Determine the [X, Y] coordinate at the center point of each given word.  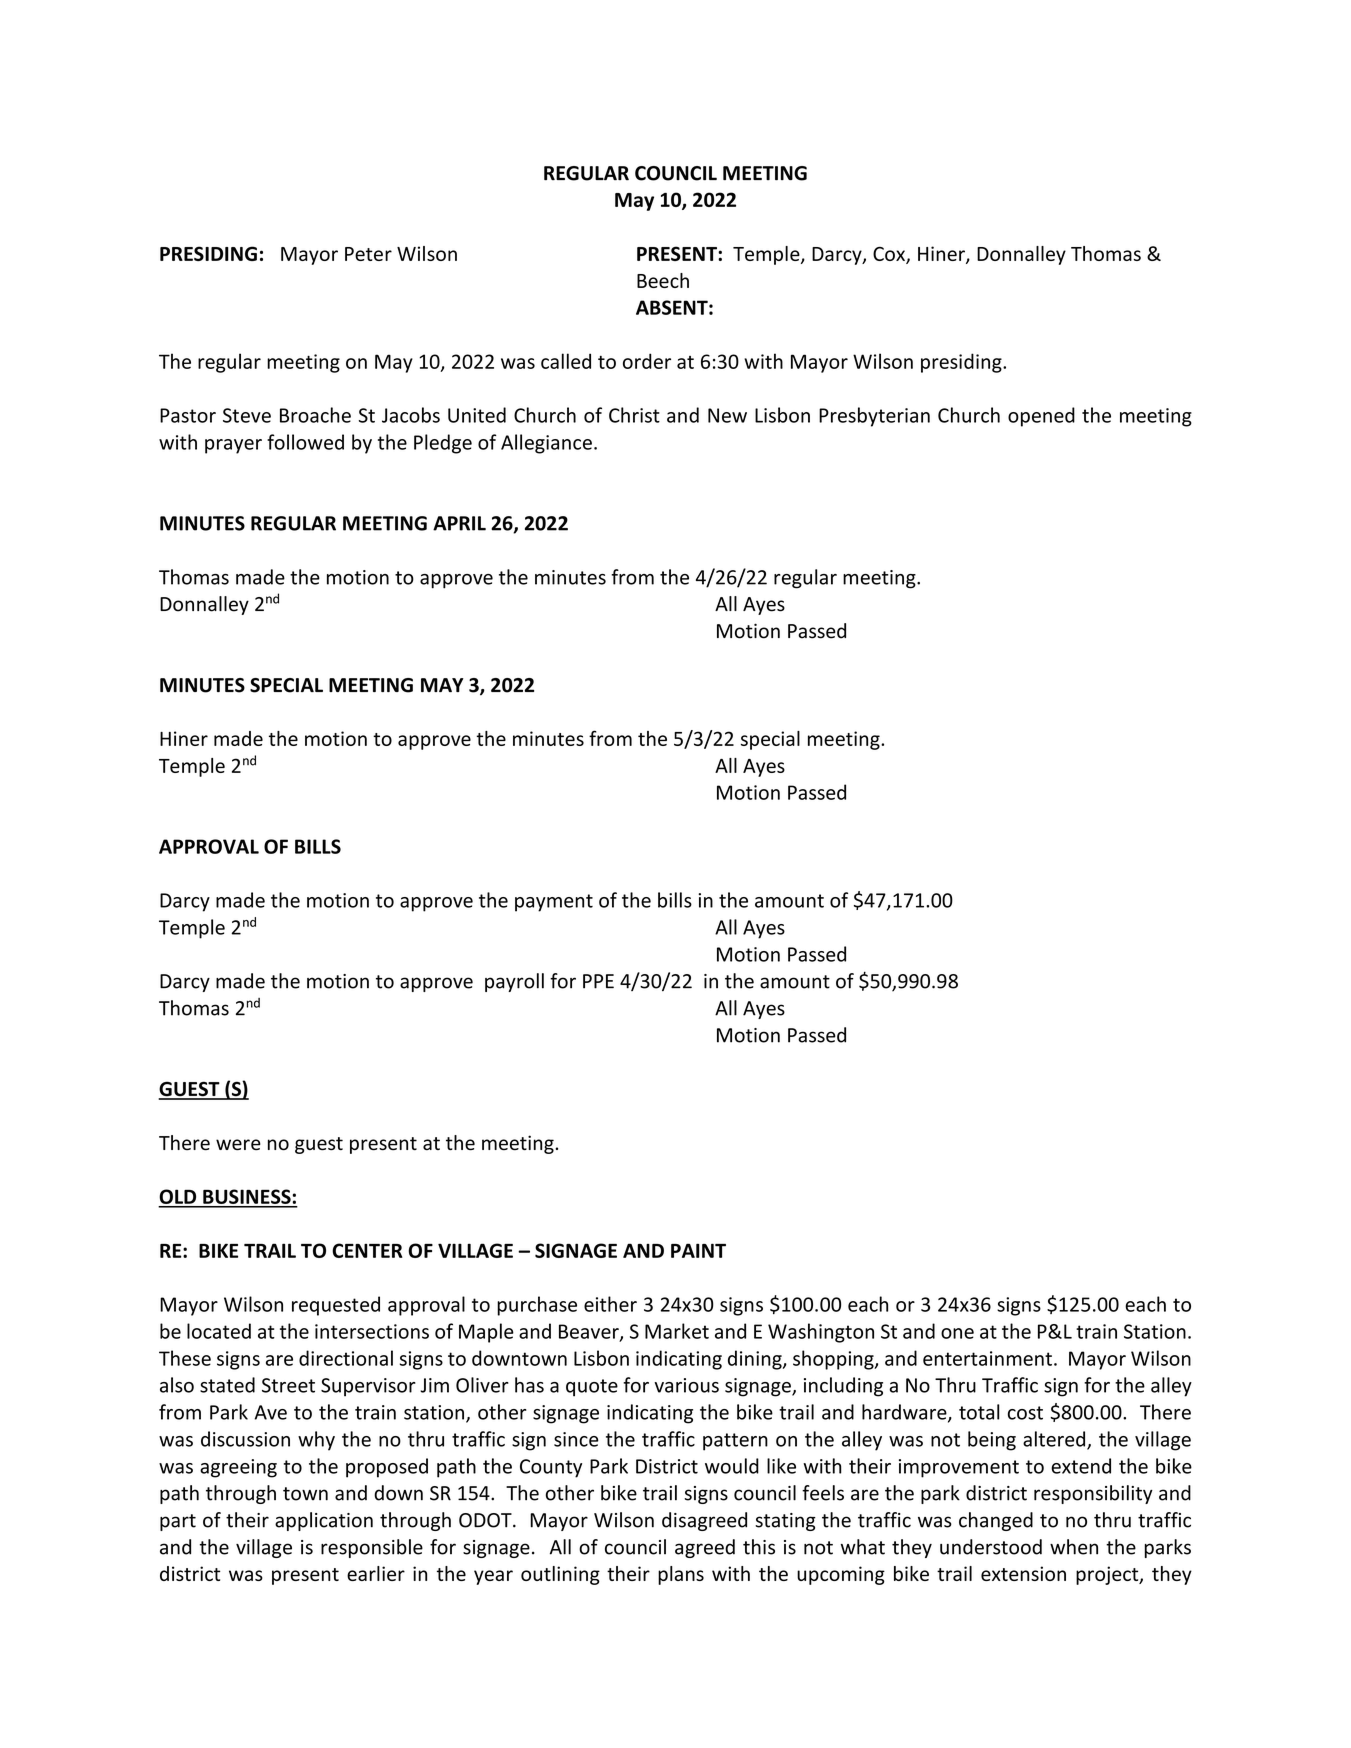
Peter [368, 254]
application [324, 1521]
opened [1041, 417]
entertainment [987, 1358]
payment [554, 903]
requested [336, 1306]
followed [305, 442]
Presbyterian [874, 417]
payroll [514, 982]
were [238, 1145]
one [957, 1333]
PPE [598, 981]
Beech [663, 280]
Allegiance [546, 444]
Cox [890, 255]
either [610, 1304]
